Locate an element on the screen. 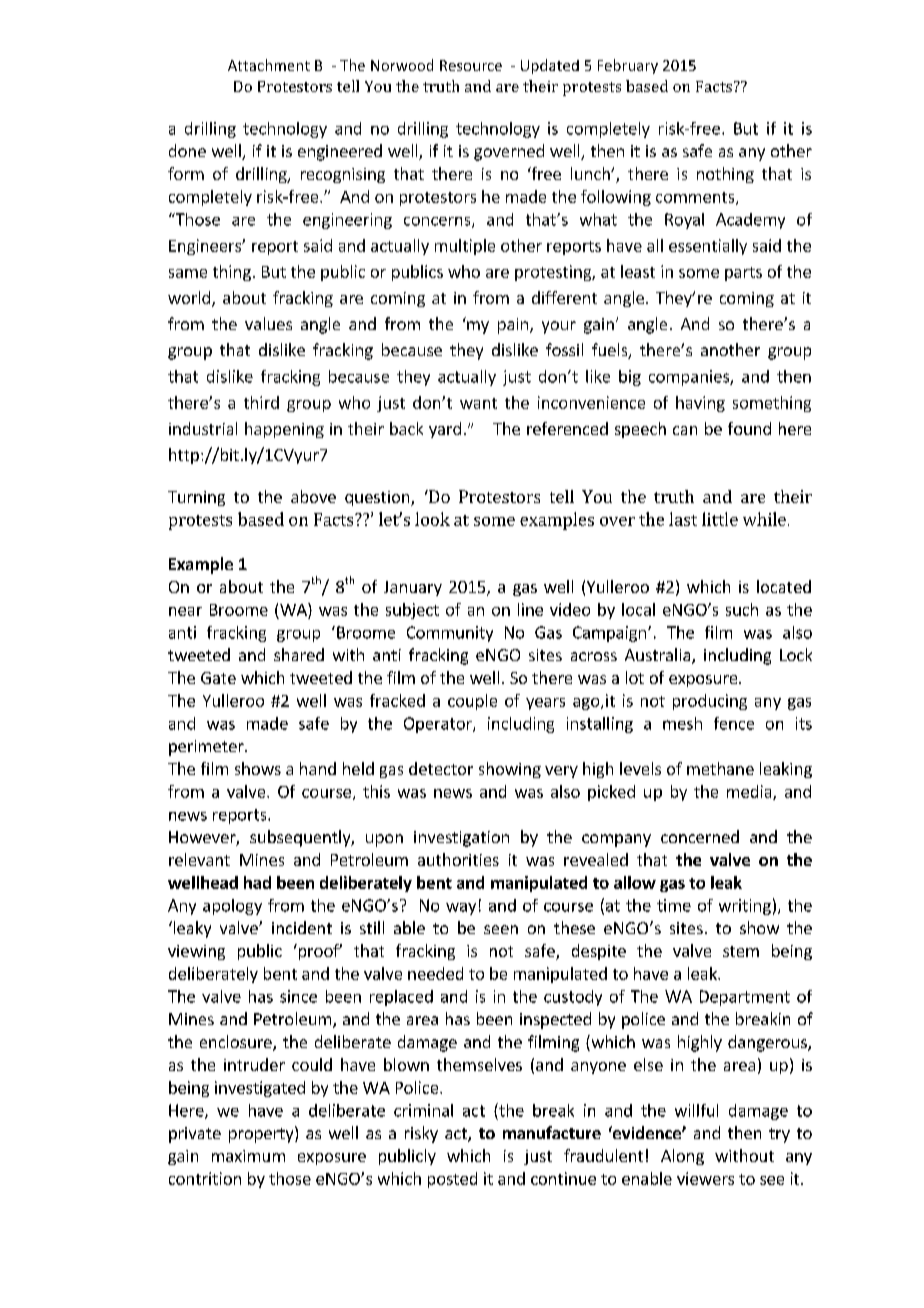  shared is located at coordinates (299, 654).
